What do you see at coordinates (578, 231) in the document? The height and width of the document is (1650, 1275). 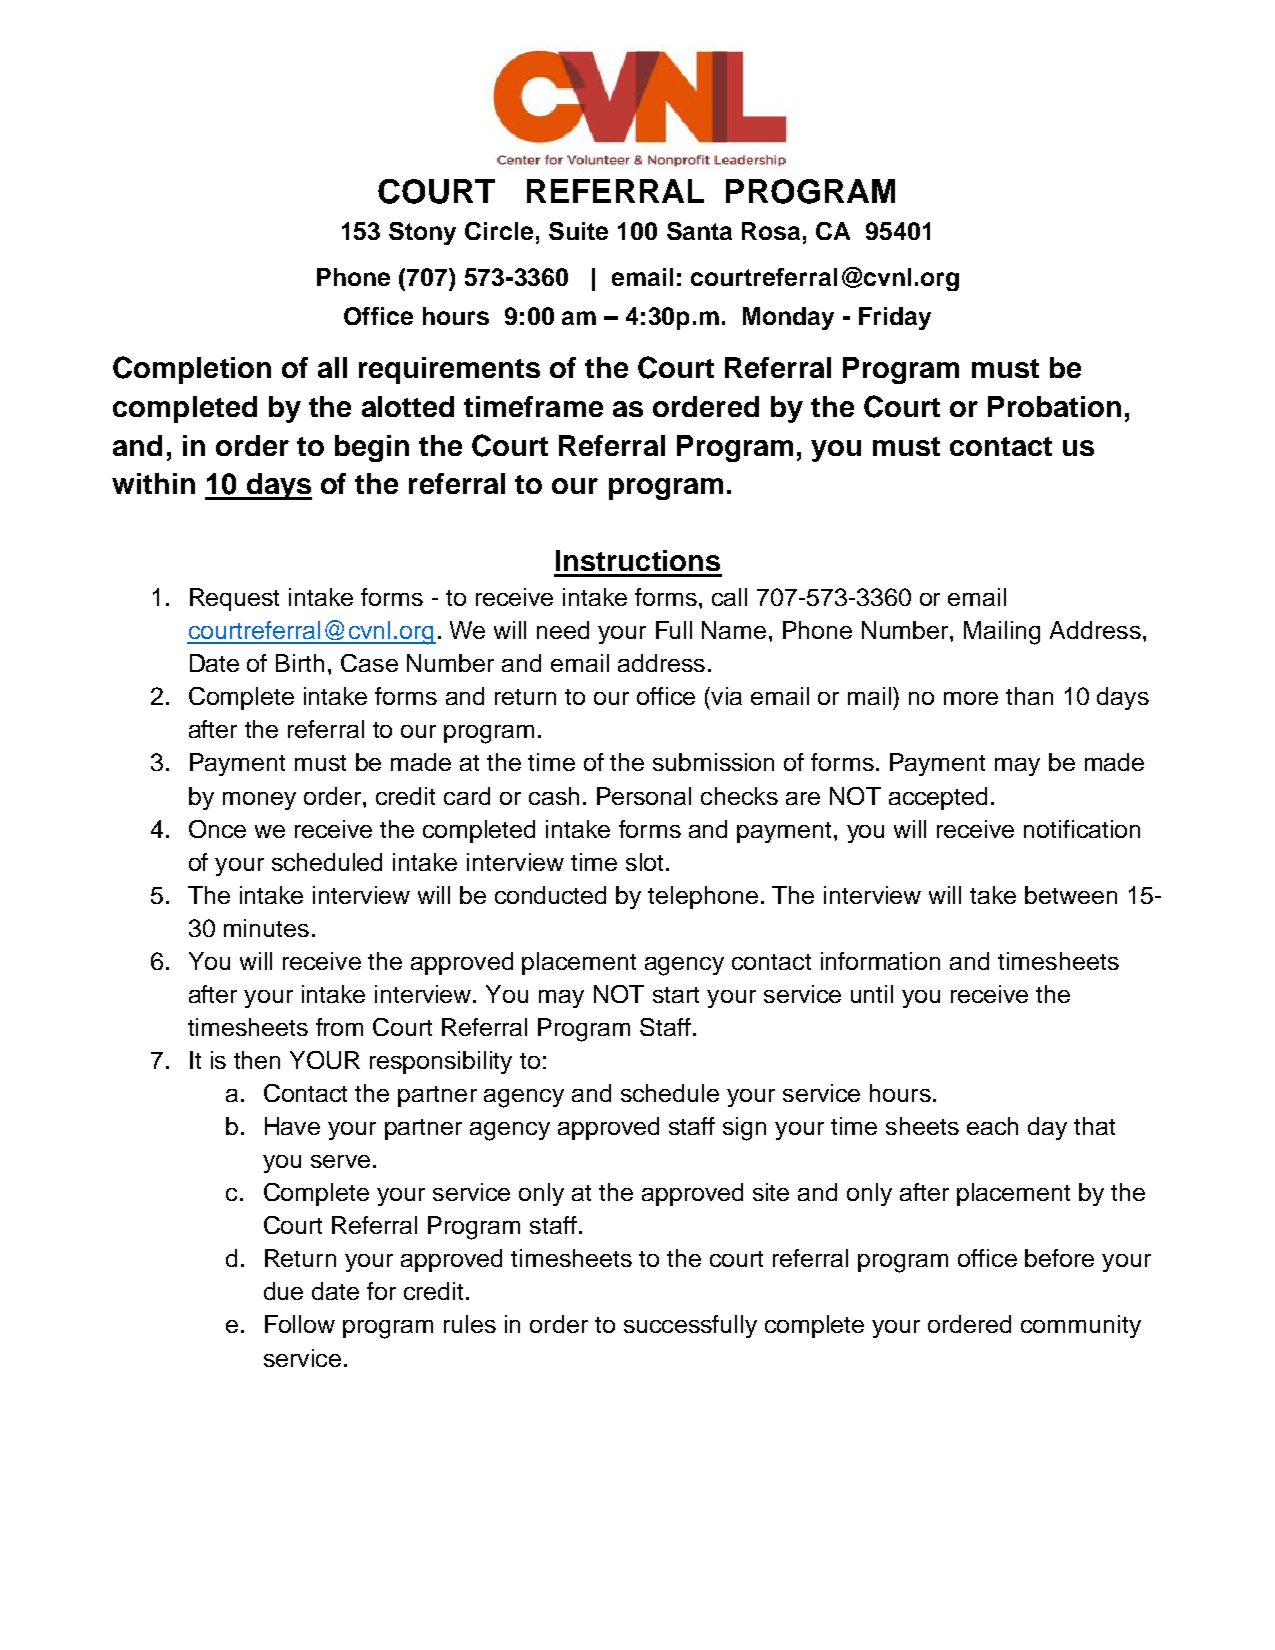 I see `Suite` at bounding box center [578, 231].
